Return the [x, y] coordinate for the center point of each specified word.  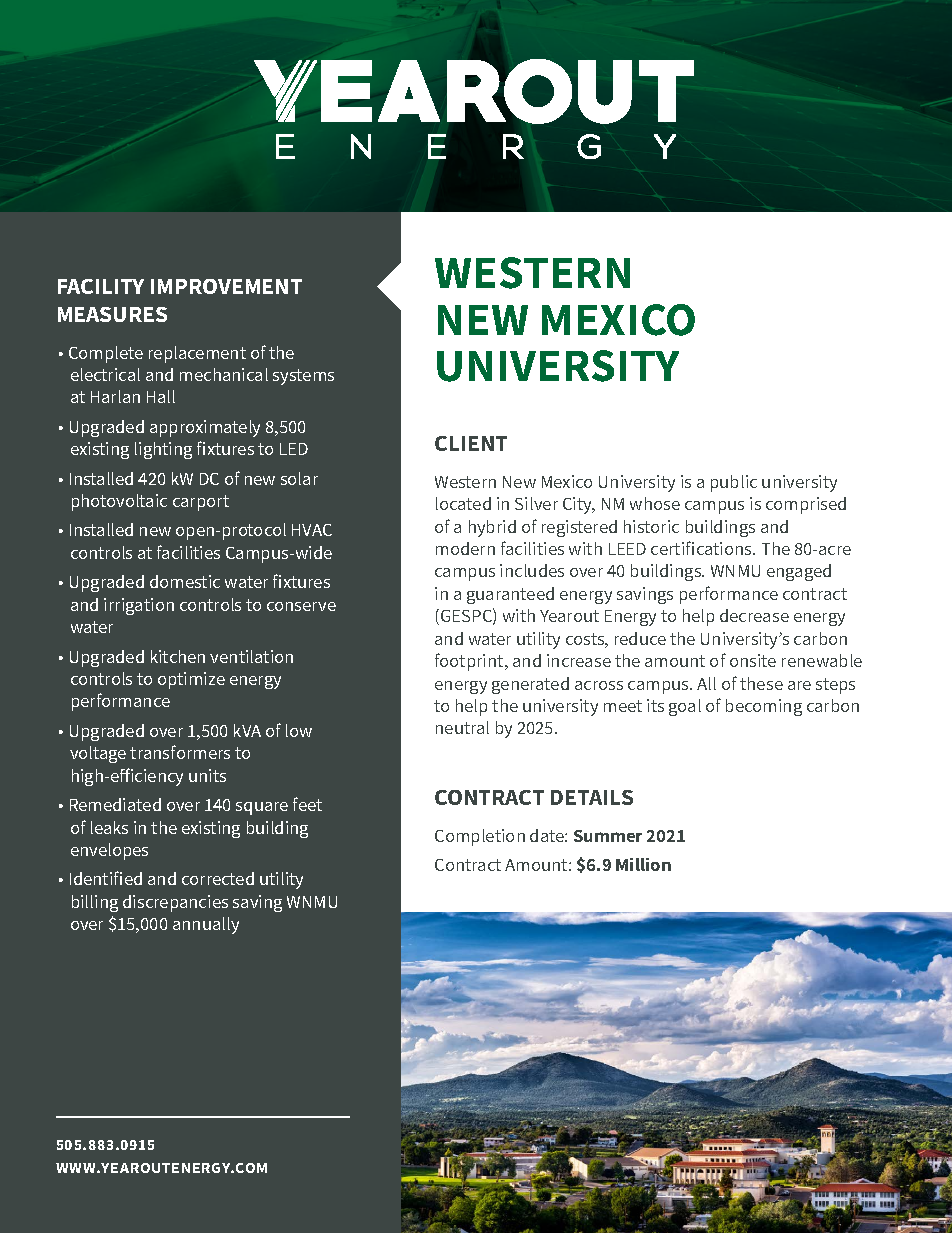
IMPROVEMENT [226, 286]
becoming [764, 707]
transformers [180, 752]
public [734, 483]
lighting [163, 450]
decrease [754, 615]
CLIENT [471, 443]
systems [303, 377]
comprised [806, 505]
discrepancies [175, 903]
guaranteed [510, 595]
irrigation [139, 606]
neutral [462, 727]
